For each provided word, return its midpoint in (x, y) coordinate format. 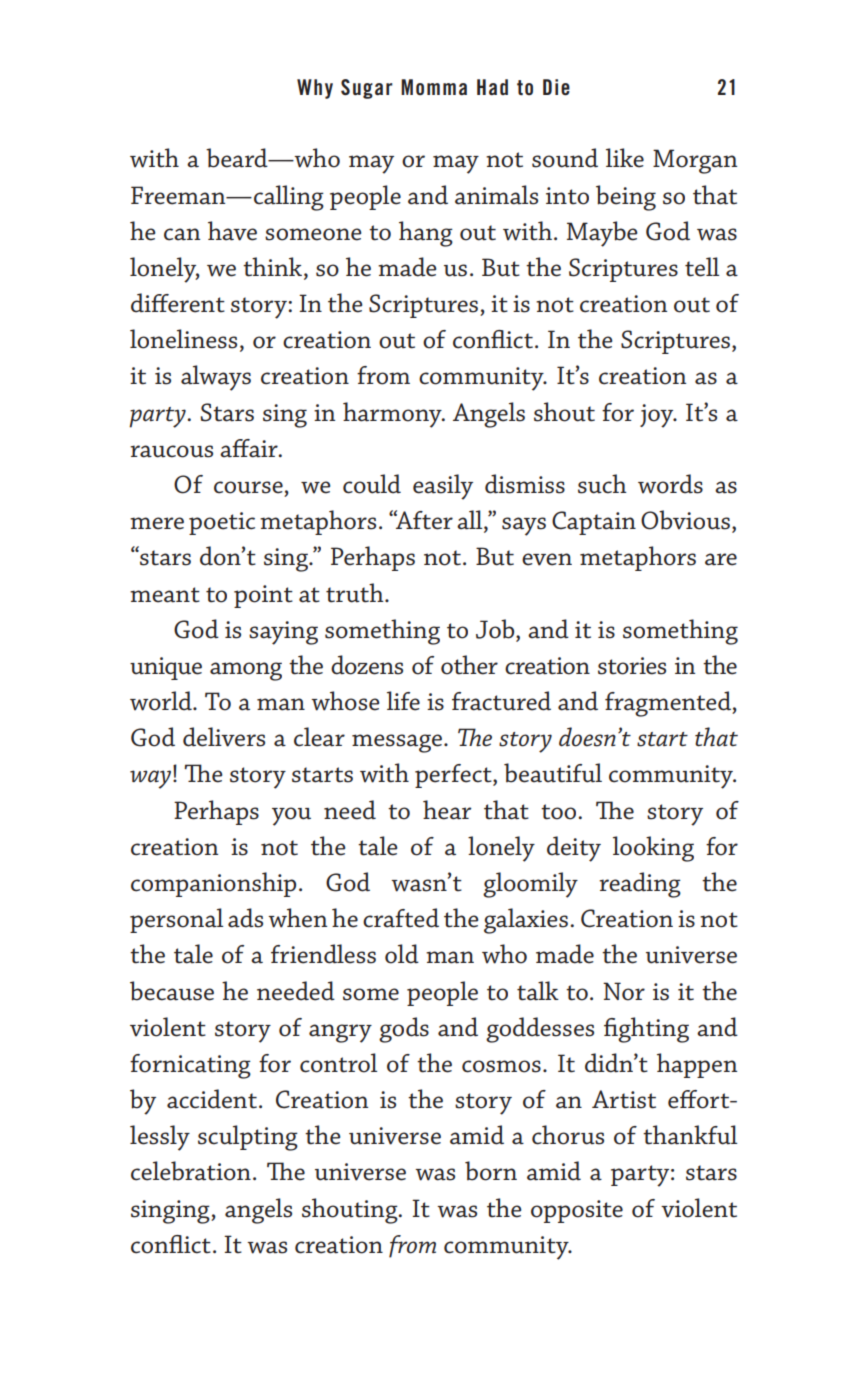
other (469, 665)
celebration (191, 1171)
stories (632, 666)
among (246, 671)
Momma (434, 87)
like (625, 158)
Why (315, 89)
